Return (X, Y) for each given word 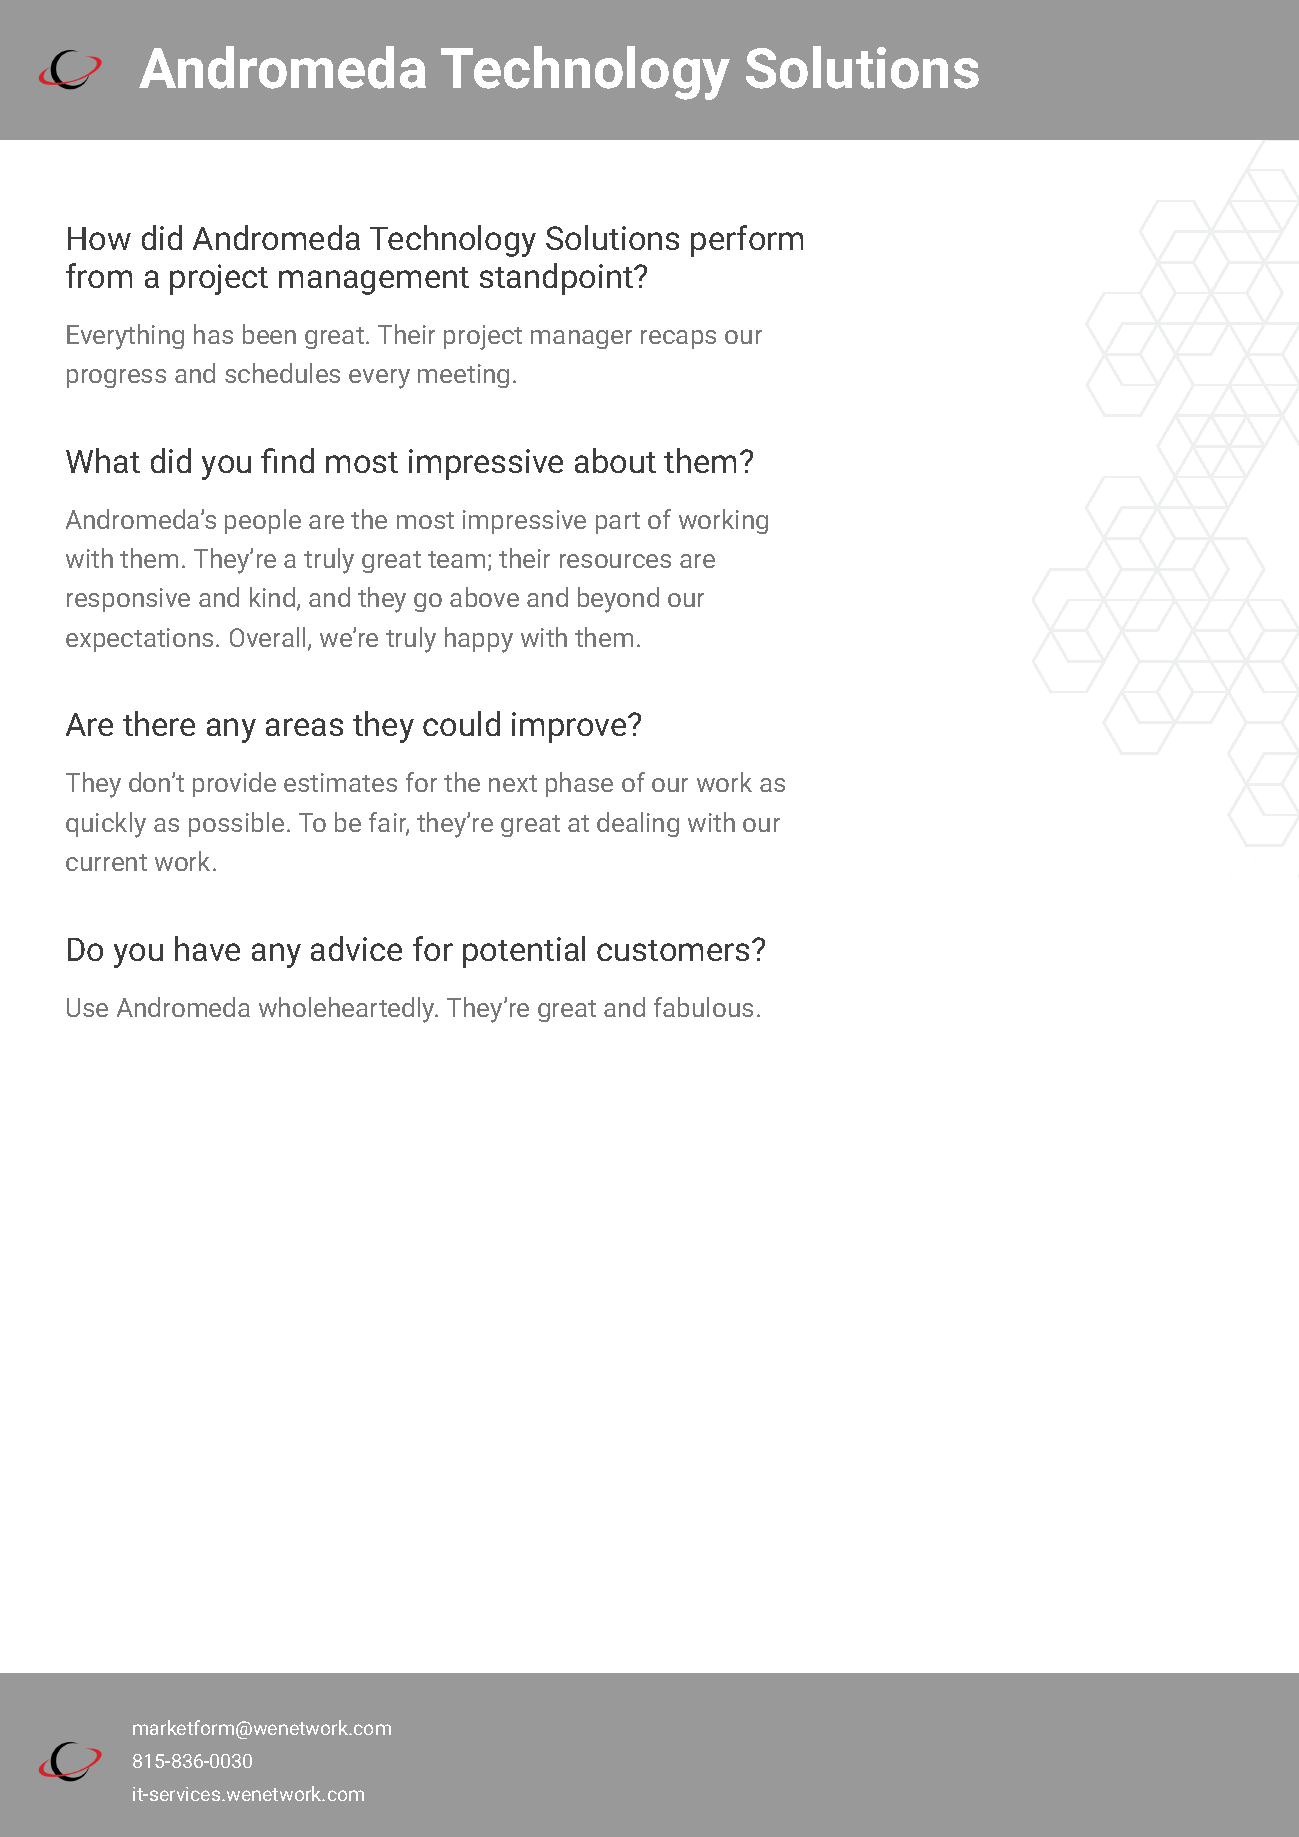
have (207, 948)
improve (570, 727)
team (456, 559)
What (103, 460)
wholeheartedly (348, 1010)
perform (747, 241)
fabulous (703, 1007)
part (618, 523)
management (374, 281)
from (99, 275)
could (461, 723)
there (159, 723)
